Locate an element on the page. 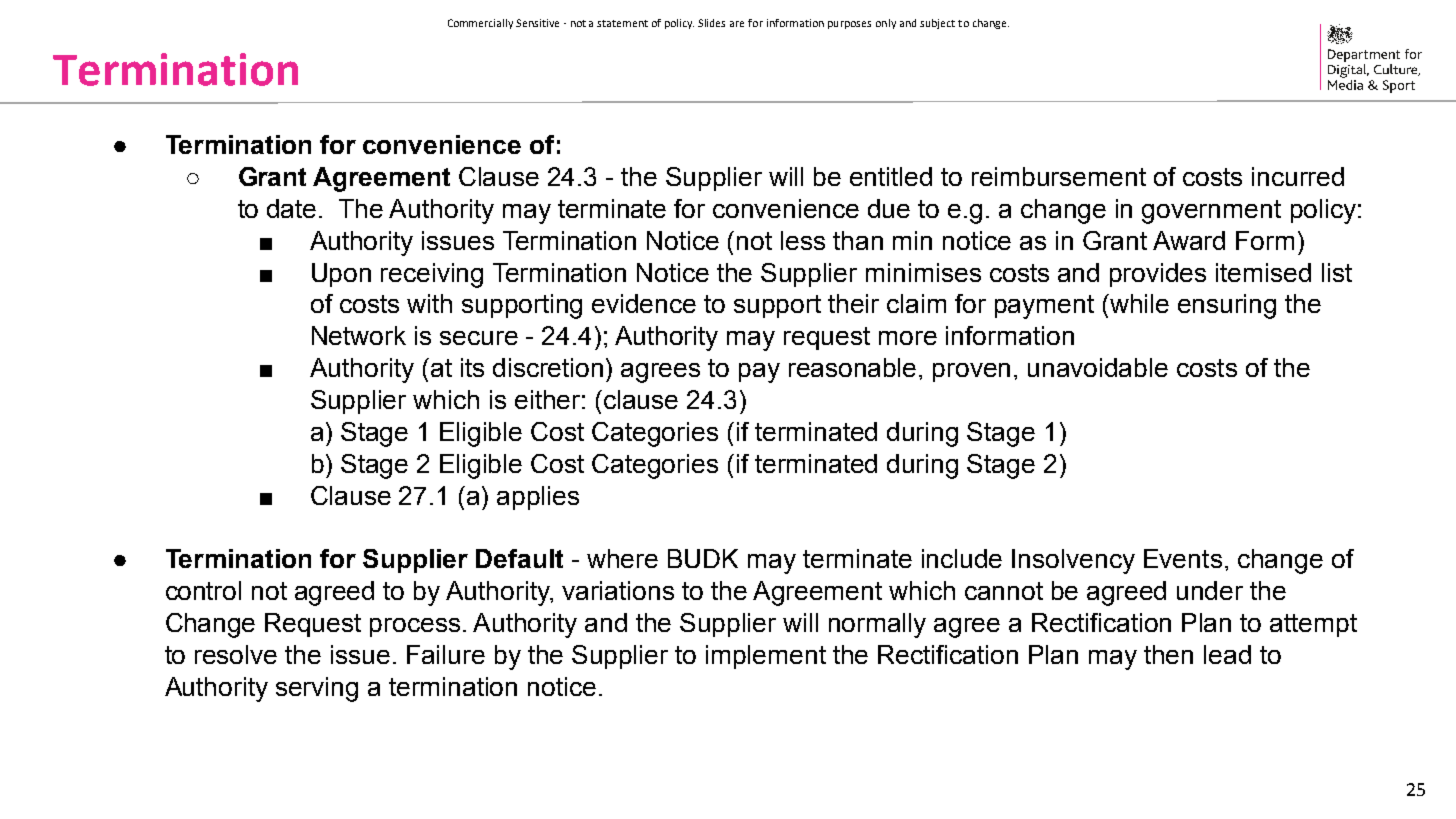 The width and height of the page is (1456, 819). unavoidable is located at coordinates (1098, 367).
